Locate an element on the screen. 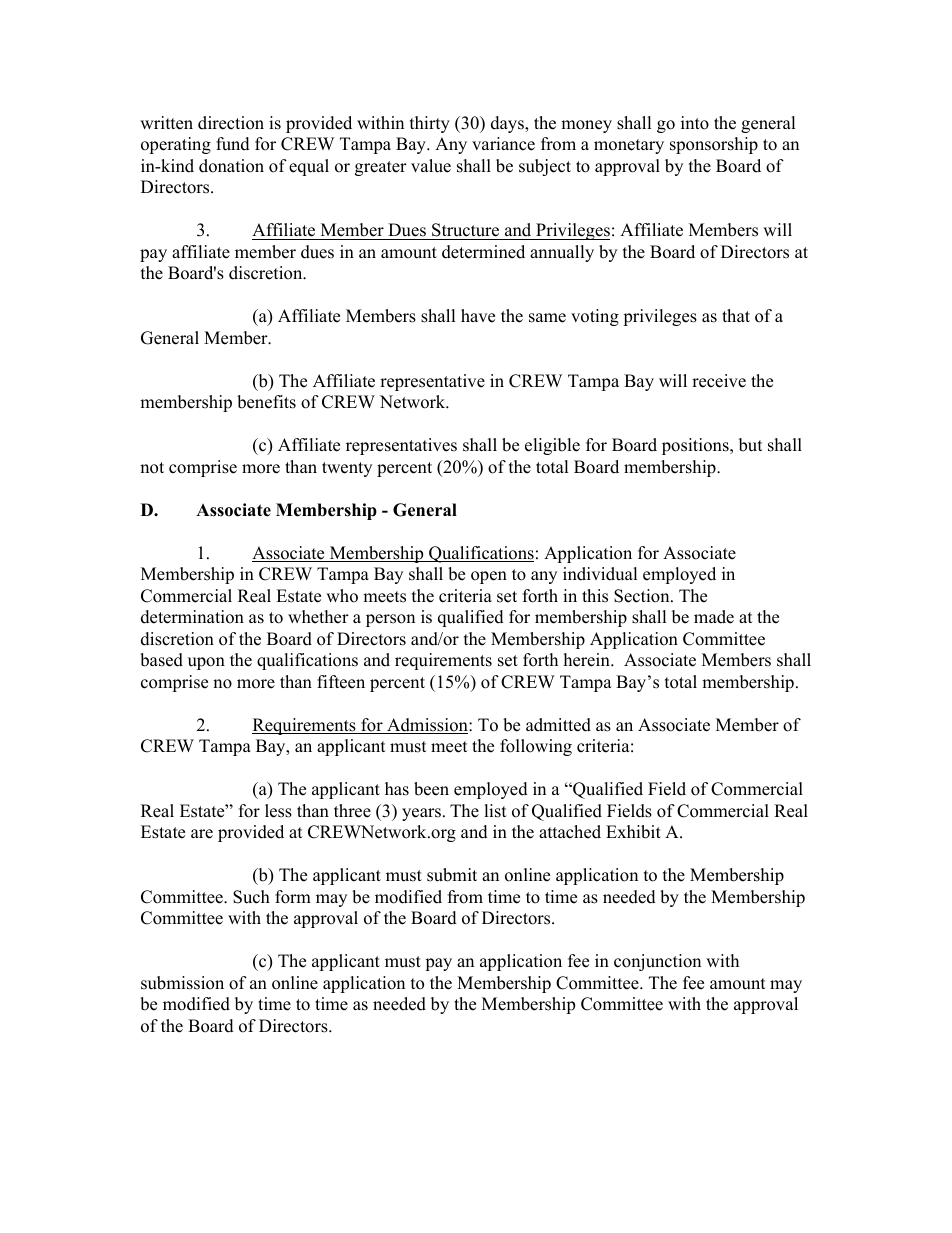  value is located at coordinates (431, 166).
